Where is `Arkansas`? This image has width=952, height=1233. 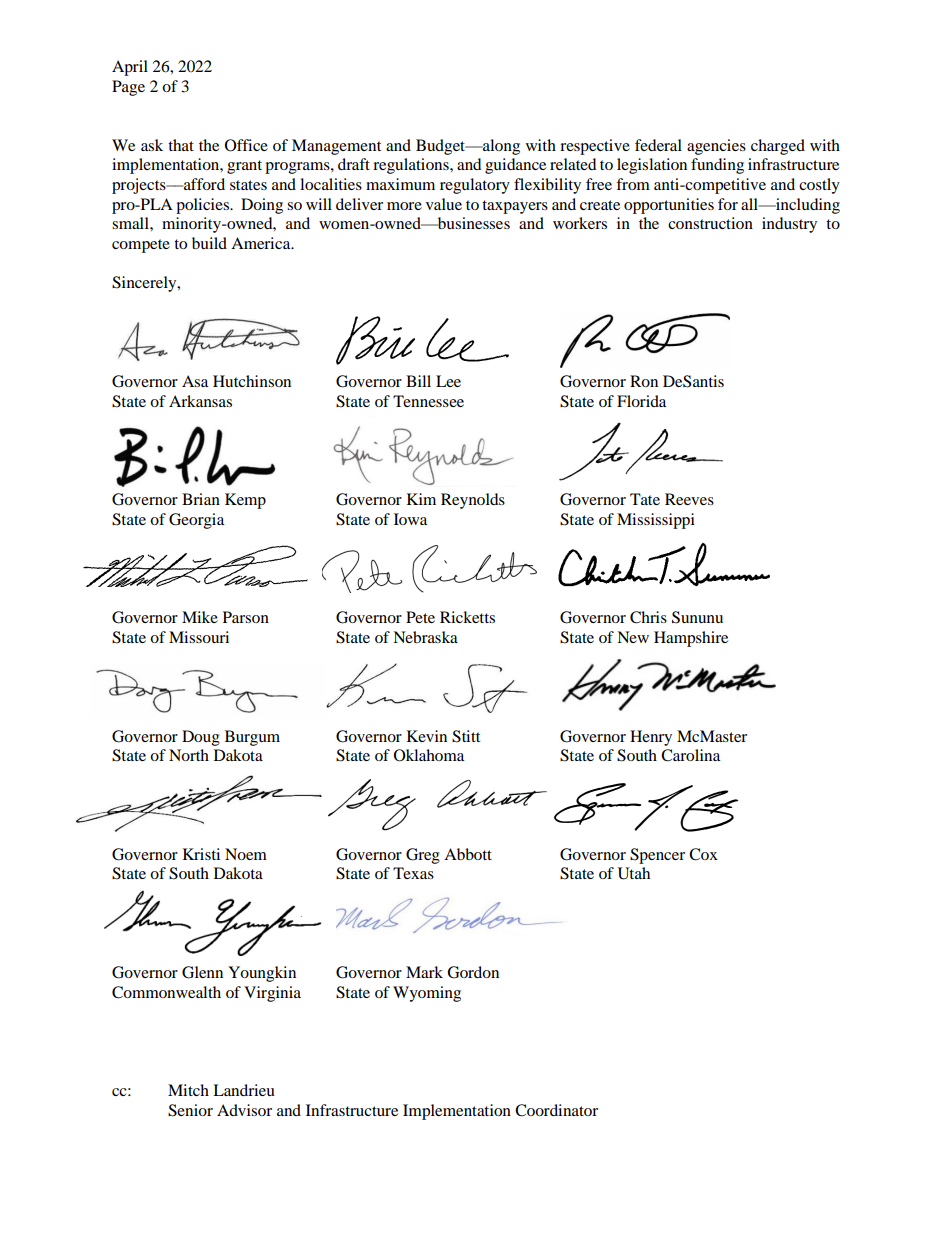 Arkansas is located at coordinates (200, 401).
